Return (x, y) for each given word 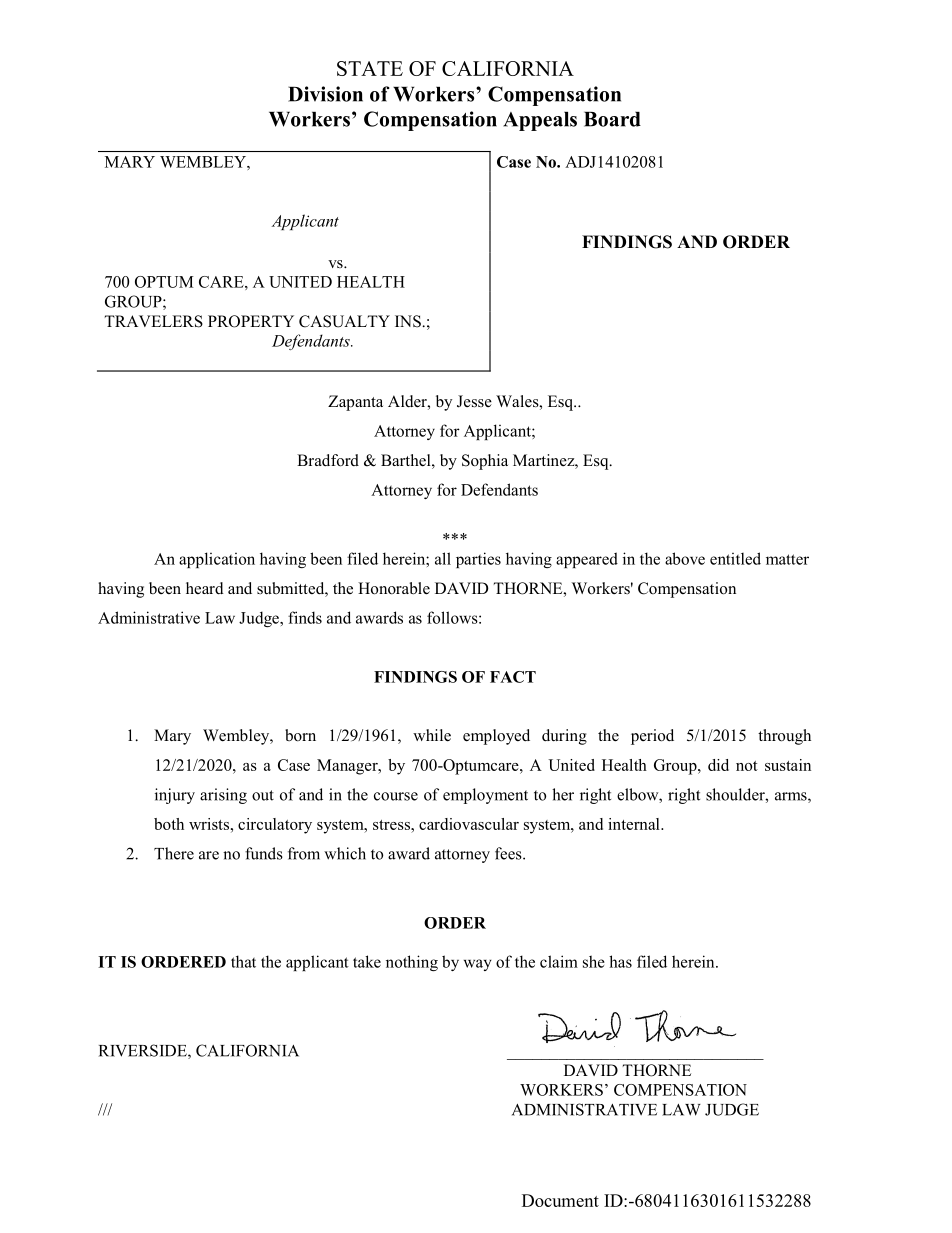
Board (612, 119)
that (243, 961)
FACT (513, 677)
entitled (735, 558)
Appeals (540, 121)
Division (325, 94)
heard (205, 588)
